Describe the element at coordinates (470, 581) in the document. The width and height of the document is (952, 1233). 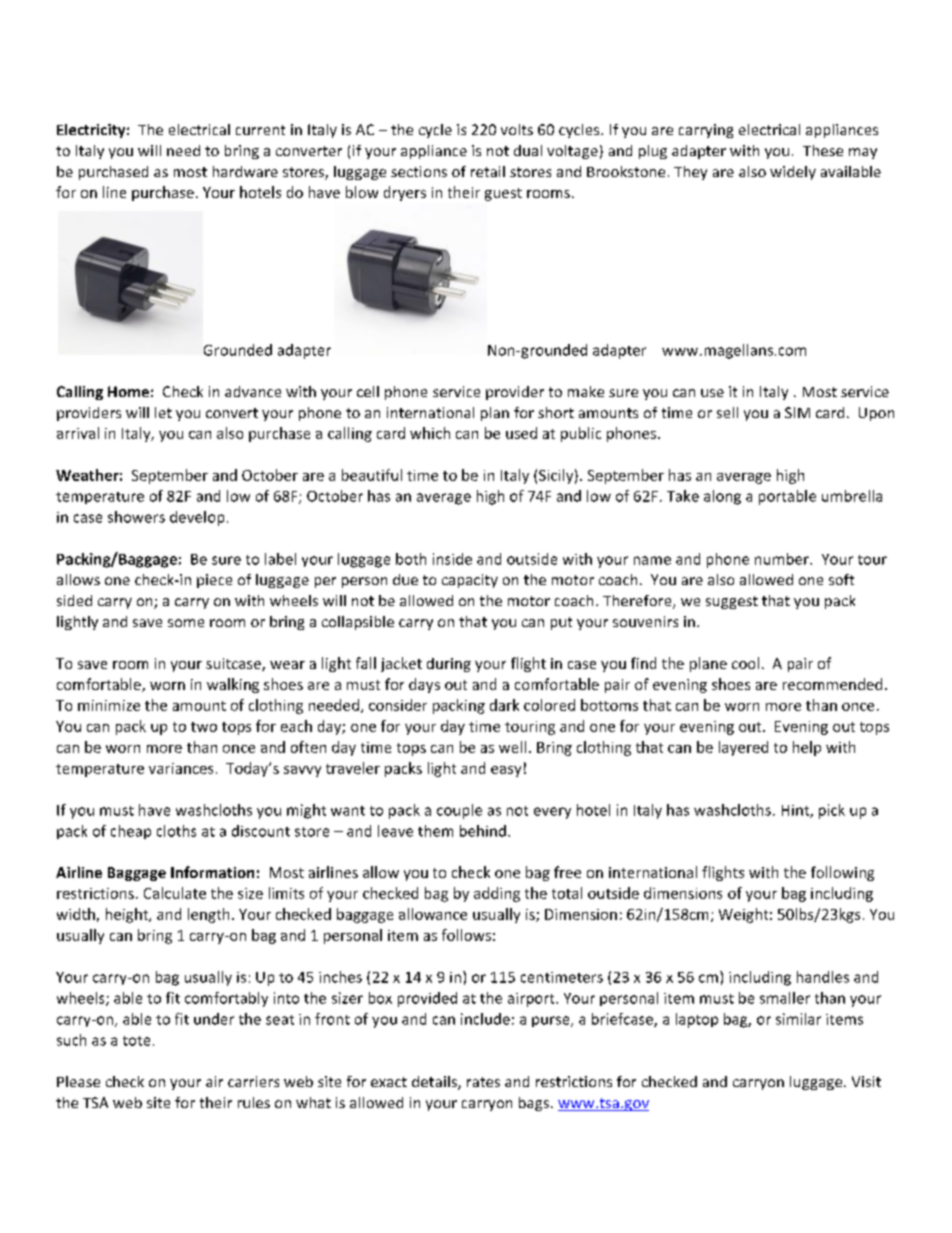
I see `capacity` at that location.
